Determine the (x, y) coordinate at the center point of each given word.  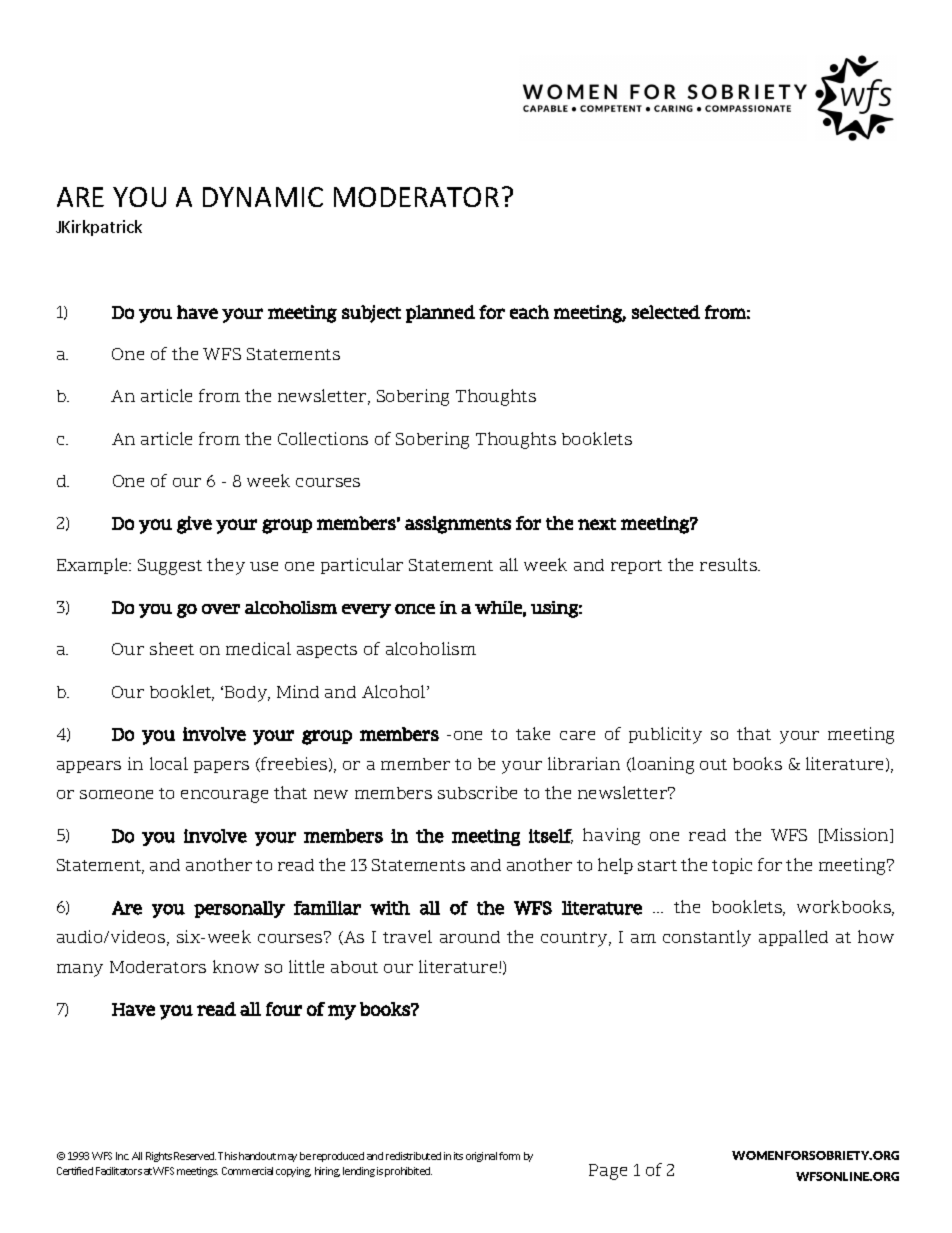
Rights (159, 1157)
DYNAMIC (263, 197)
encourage (224, 796)
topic (732, 866)
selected (666, 312)
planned (440, 314)
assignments (458, 525)
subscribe (477, 792)
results (729, 564)
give (194, 525)
